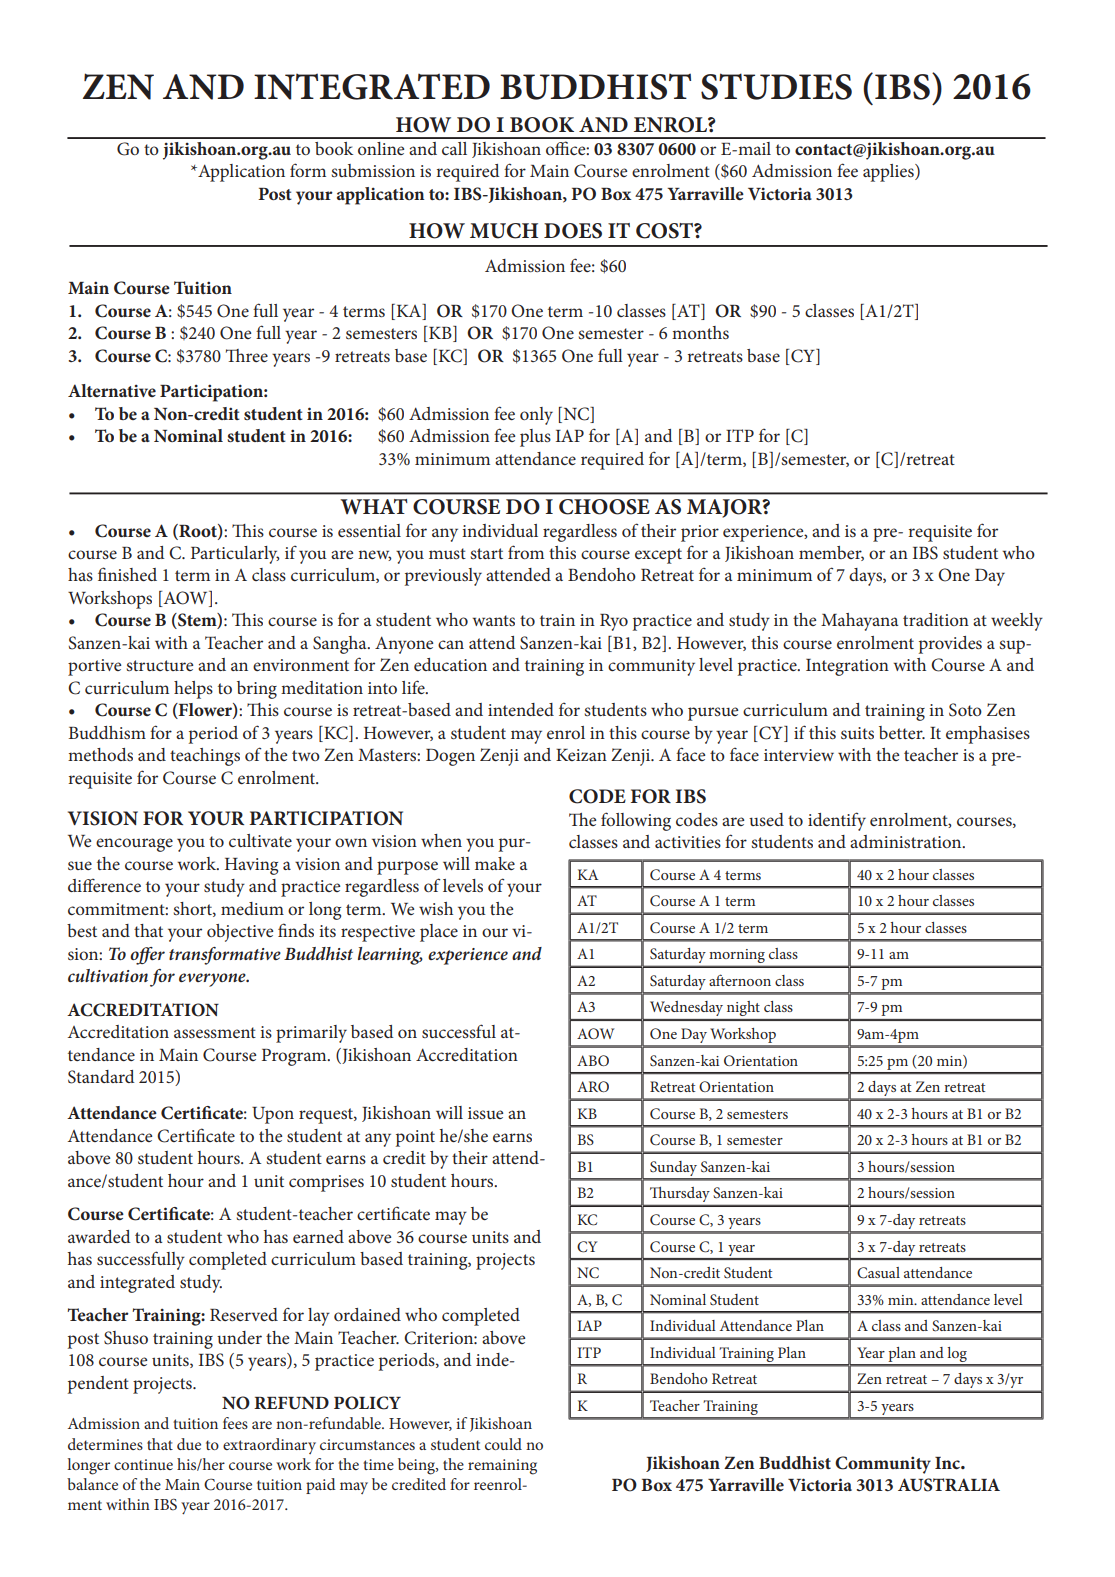  Describe the element at coordinates (247, 355) in the screenshot. I see `Three` at that location.
